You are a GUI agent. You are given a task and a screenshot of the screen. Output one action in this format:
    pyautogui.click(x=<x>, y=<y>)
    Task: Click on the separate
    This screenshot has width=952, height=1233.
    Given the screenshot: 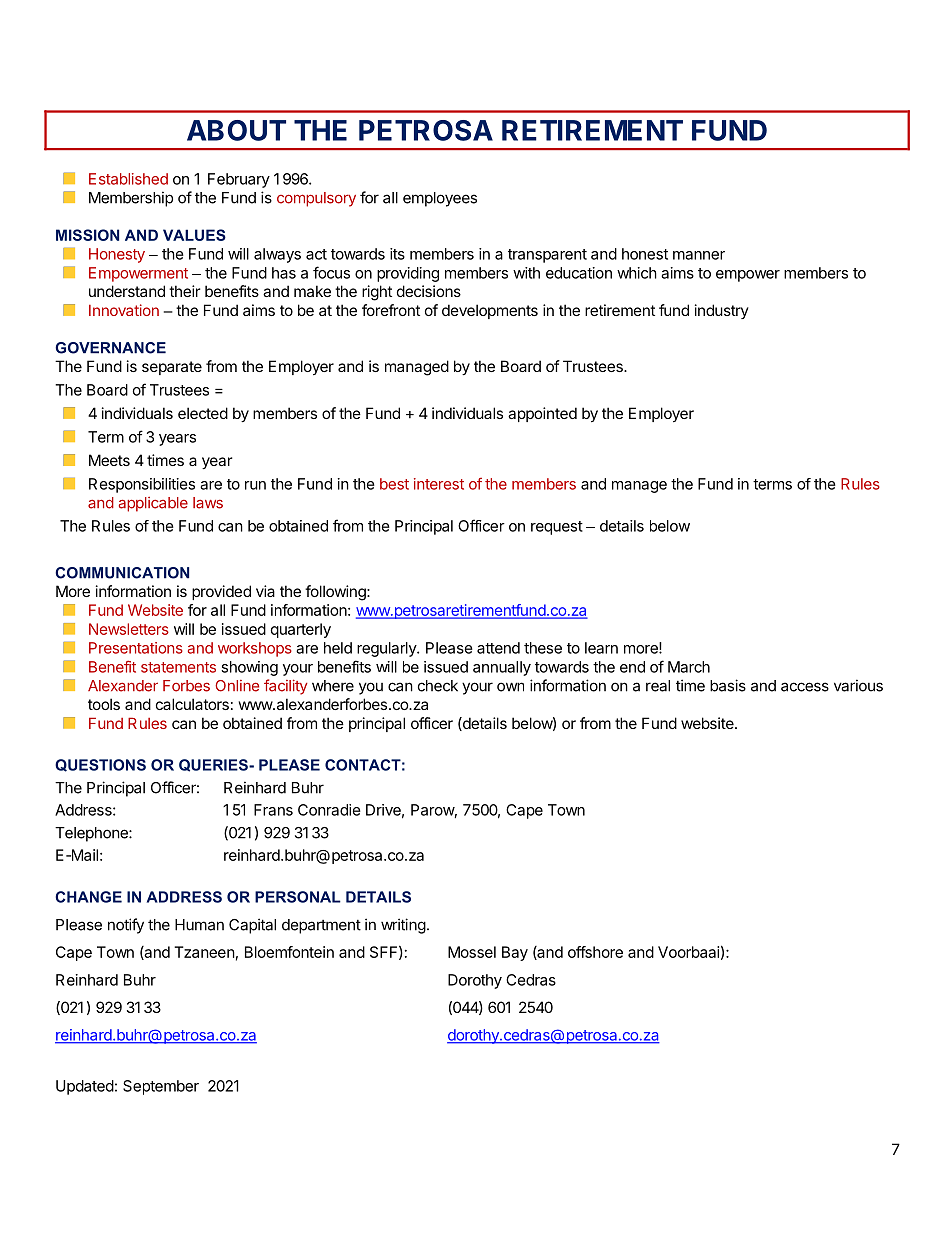 What is the action you would take?
    pyautogui.click(x=172, y=368)
